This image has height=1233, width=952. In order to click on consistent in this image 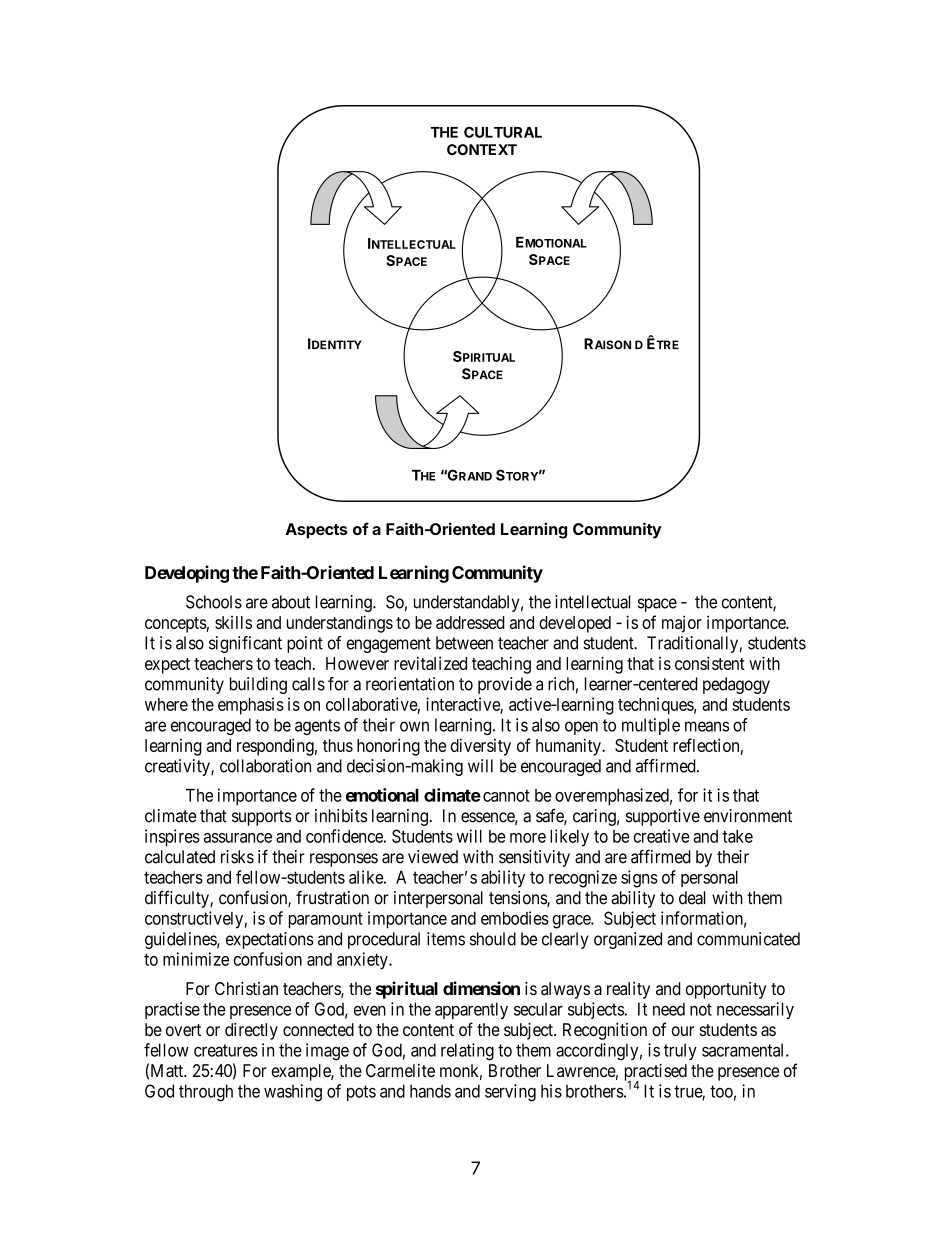, I will do `click(710, 663)`.
